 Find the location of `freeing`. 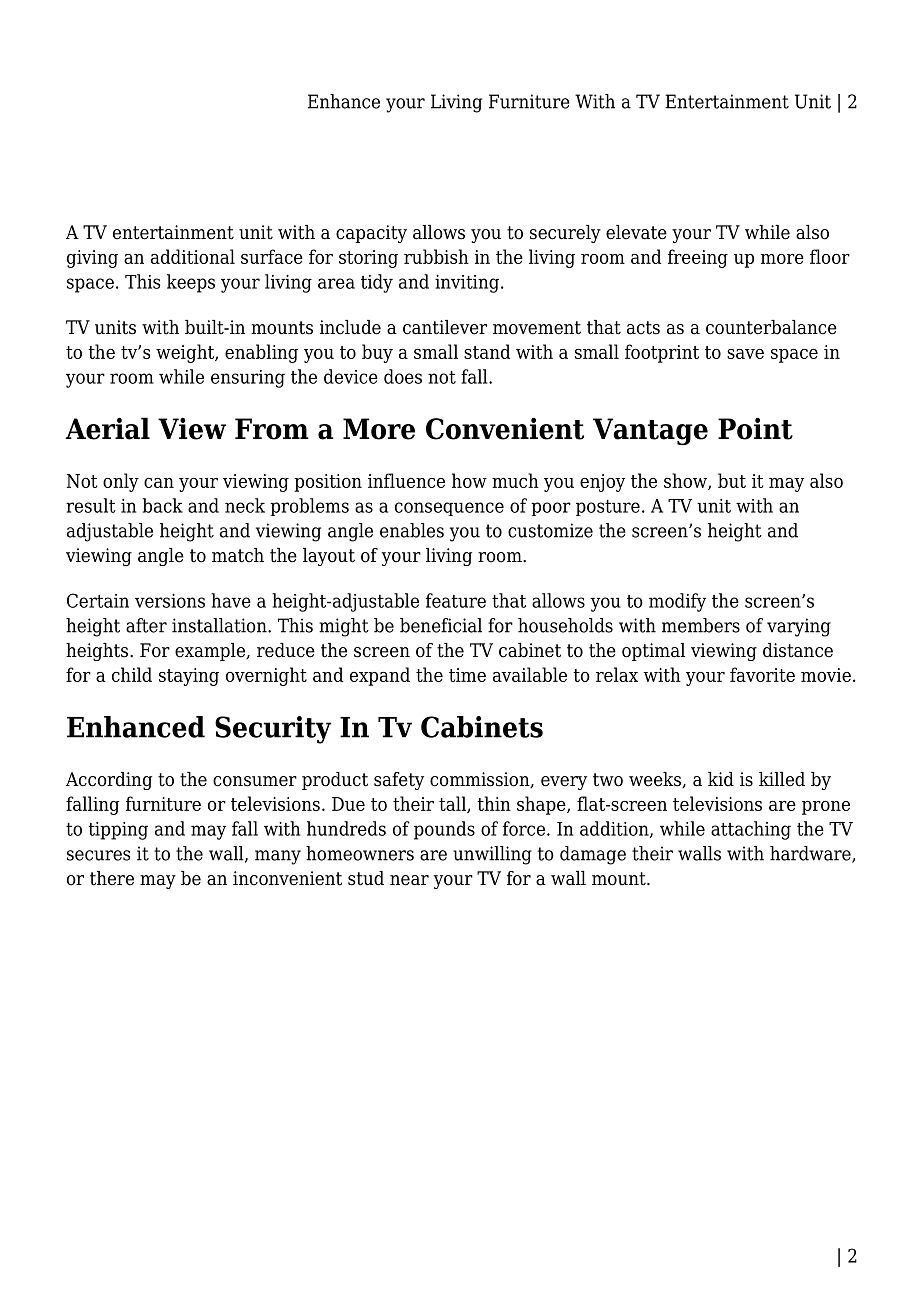

freeing is located at coordinates (698, 258).
